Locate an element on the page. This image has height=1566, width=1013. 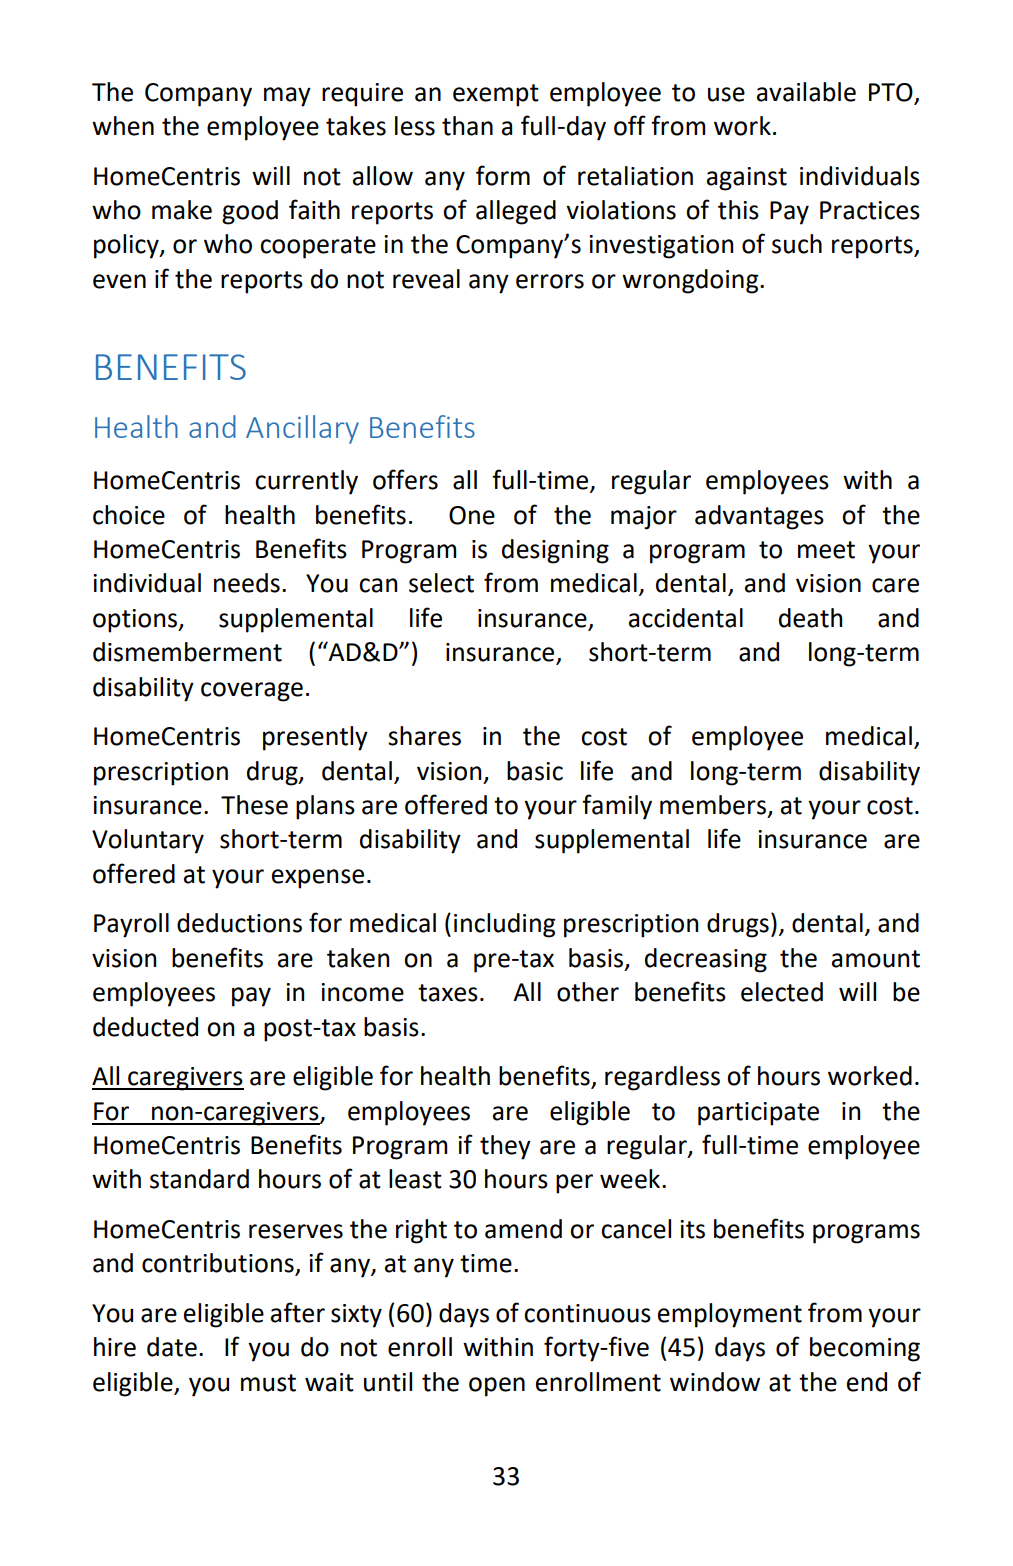
available is located at coordinates (806, 92).
